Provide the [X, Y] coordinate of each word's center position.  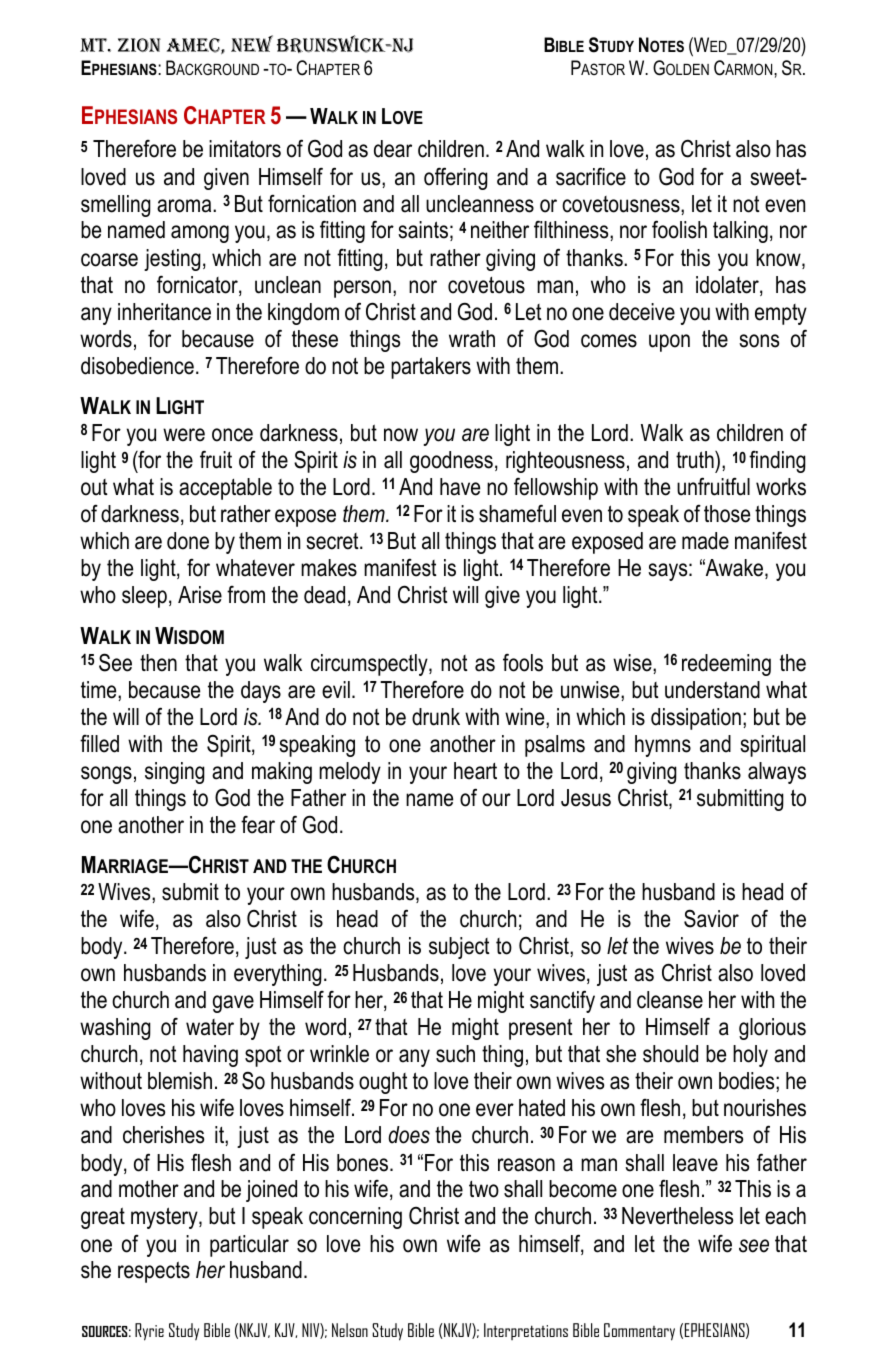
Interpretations [526, 1331]
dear [393, 149]
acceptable [225, 489]
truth [696, 460]
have [460, 487]
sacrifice [591, 176]
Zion [139, 45]
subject [459, 948]
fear [258, 825]
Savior [711, 918]
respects [154, 1272]
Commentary [639, 1332]
